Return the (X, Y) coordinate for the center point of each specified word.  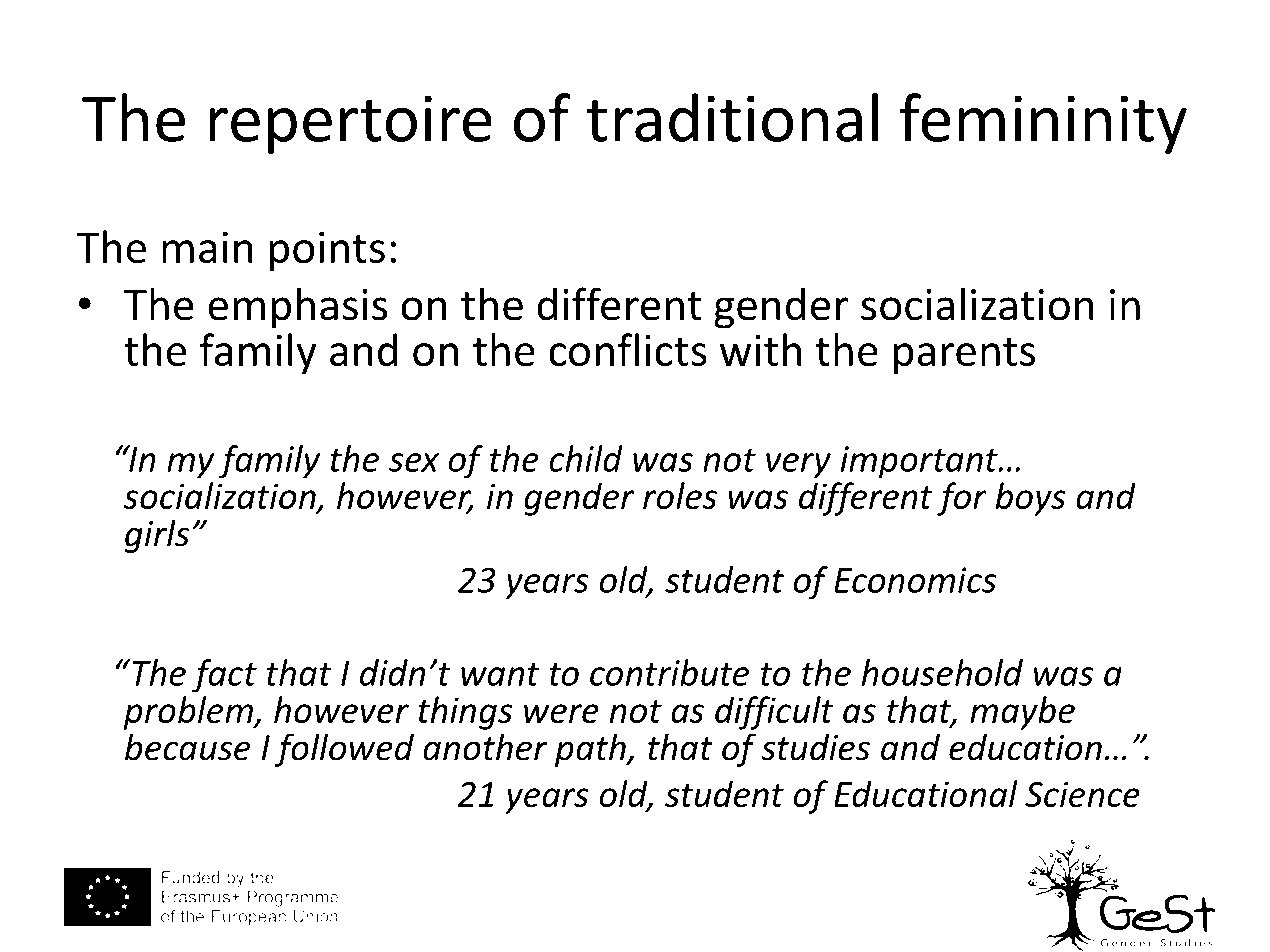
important (920, 462)
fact (224, 676)
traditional (732, 117)
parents (964, 356)
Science (1082, 794)
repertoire (350, 124)
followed (344, 750)
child (586, 458)
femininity (1043, 123)
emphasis (297, 308)
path (591, 750)
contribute (669, 672)
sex (414, 462)
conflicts (628, 349)
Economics (915, 580)
